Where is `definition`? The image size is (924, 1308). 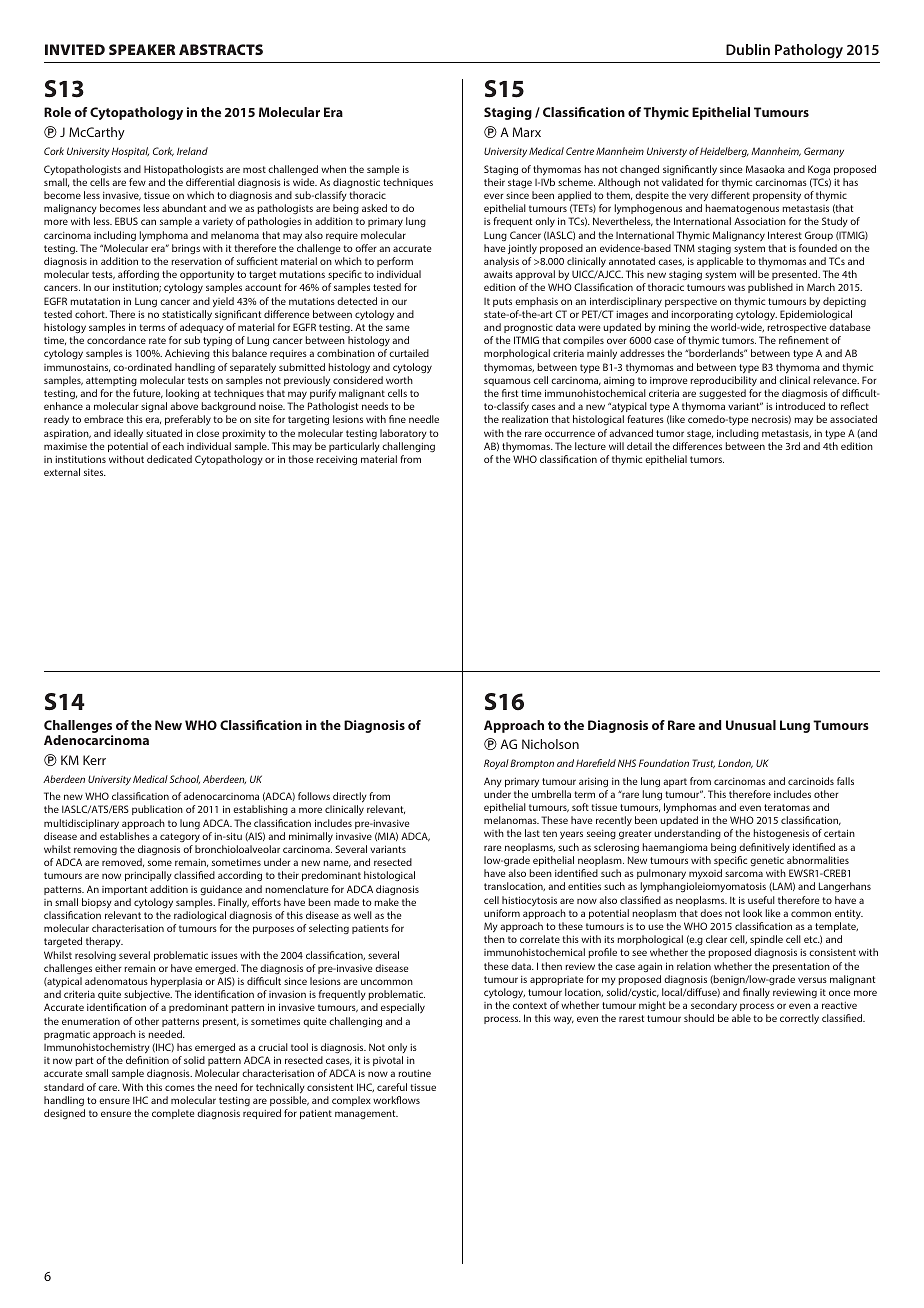 definition is located at coordinates (147, 1060).
